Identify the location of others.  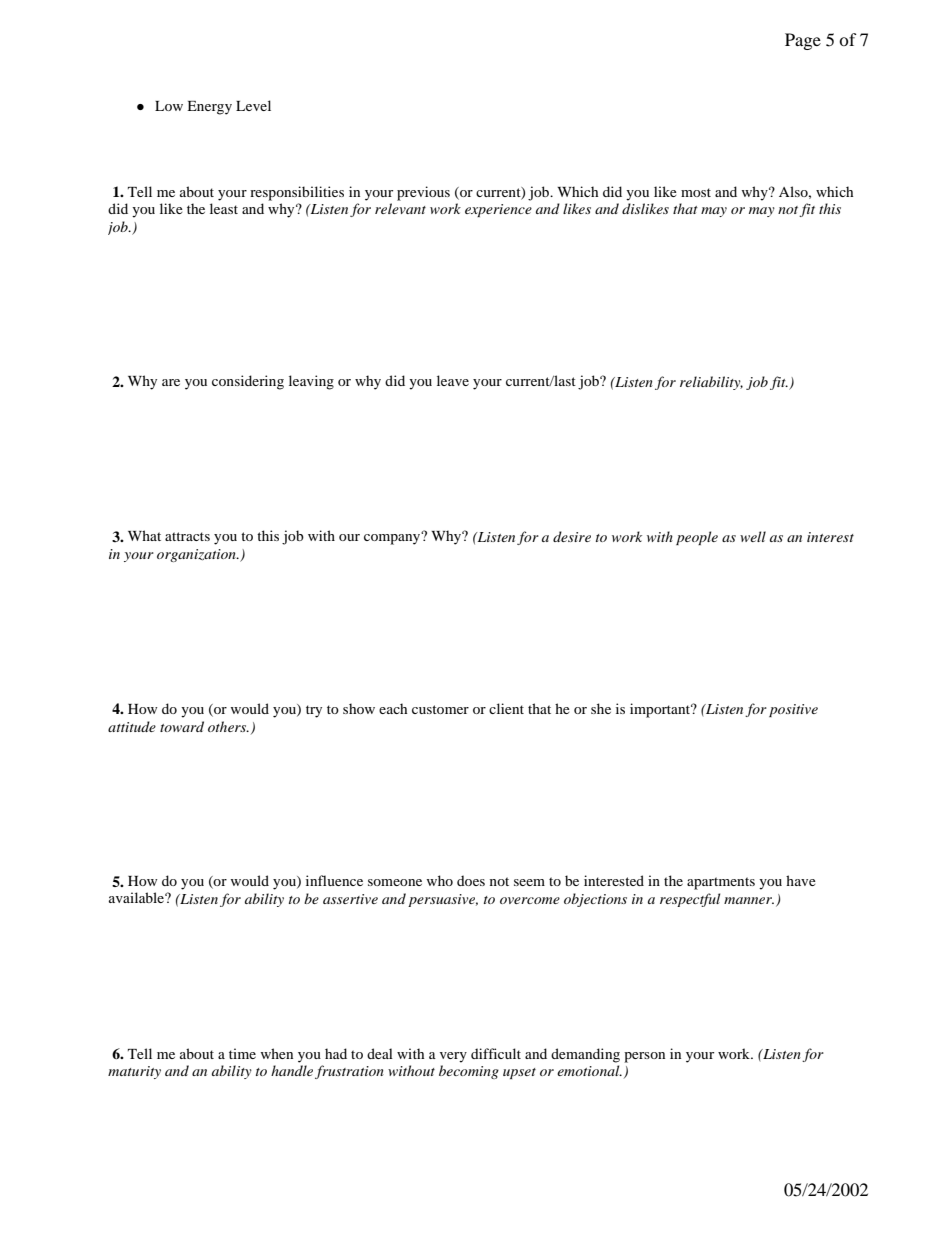
(228, 726).
